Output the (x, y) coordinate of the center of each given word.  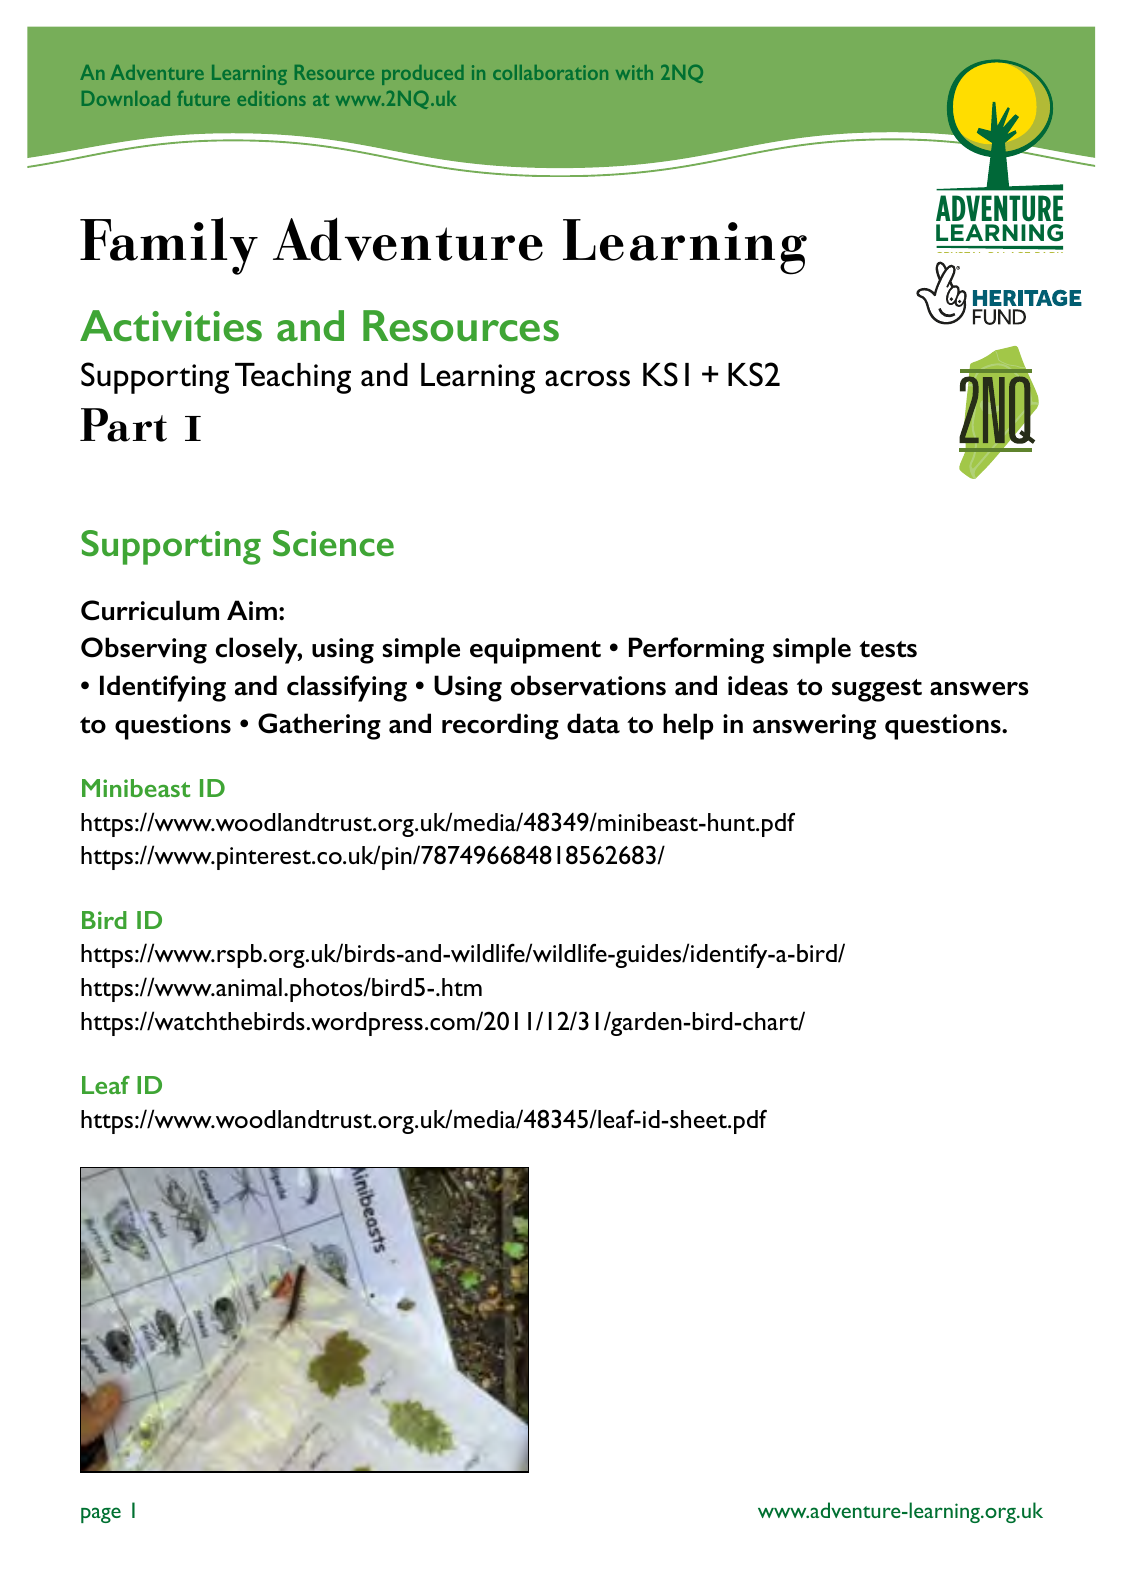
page (101, 1515)
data (593, 723)
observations (588, 685)
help (688, 726)
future (203, 98)
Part (123, 425)
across (587, 378)
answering (814, 727)
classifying (347, 688)
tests (888, 649)
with (634, 72)
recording (500, 726)
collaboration (550, 72)
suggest (877, 690)
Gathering (319, 726)
